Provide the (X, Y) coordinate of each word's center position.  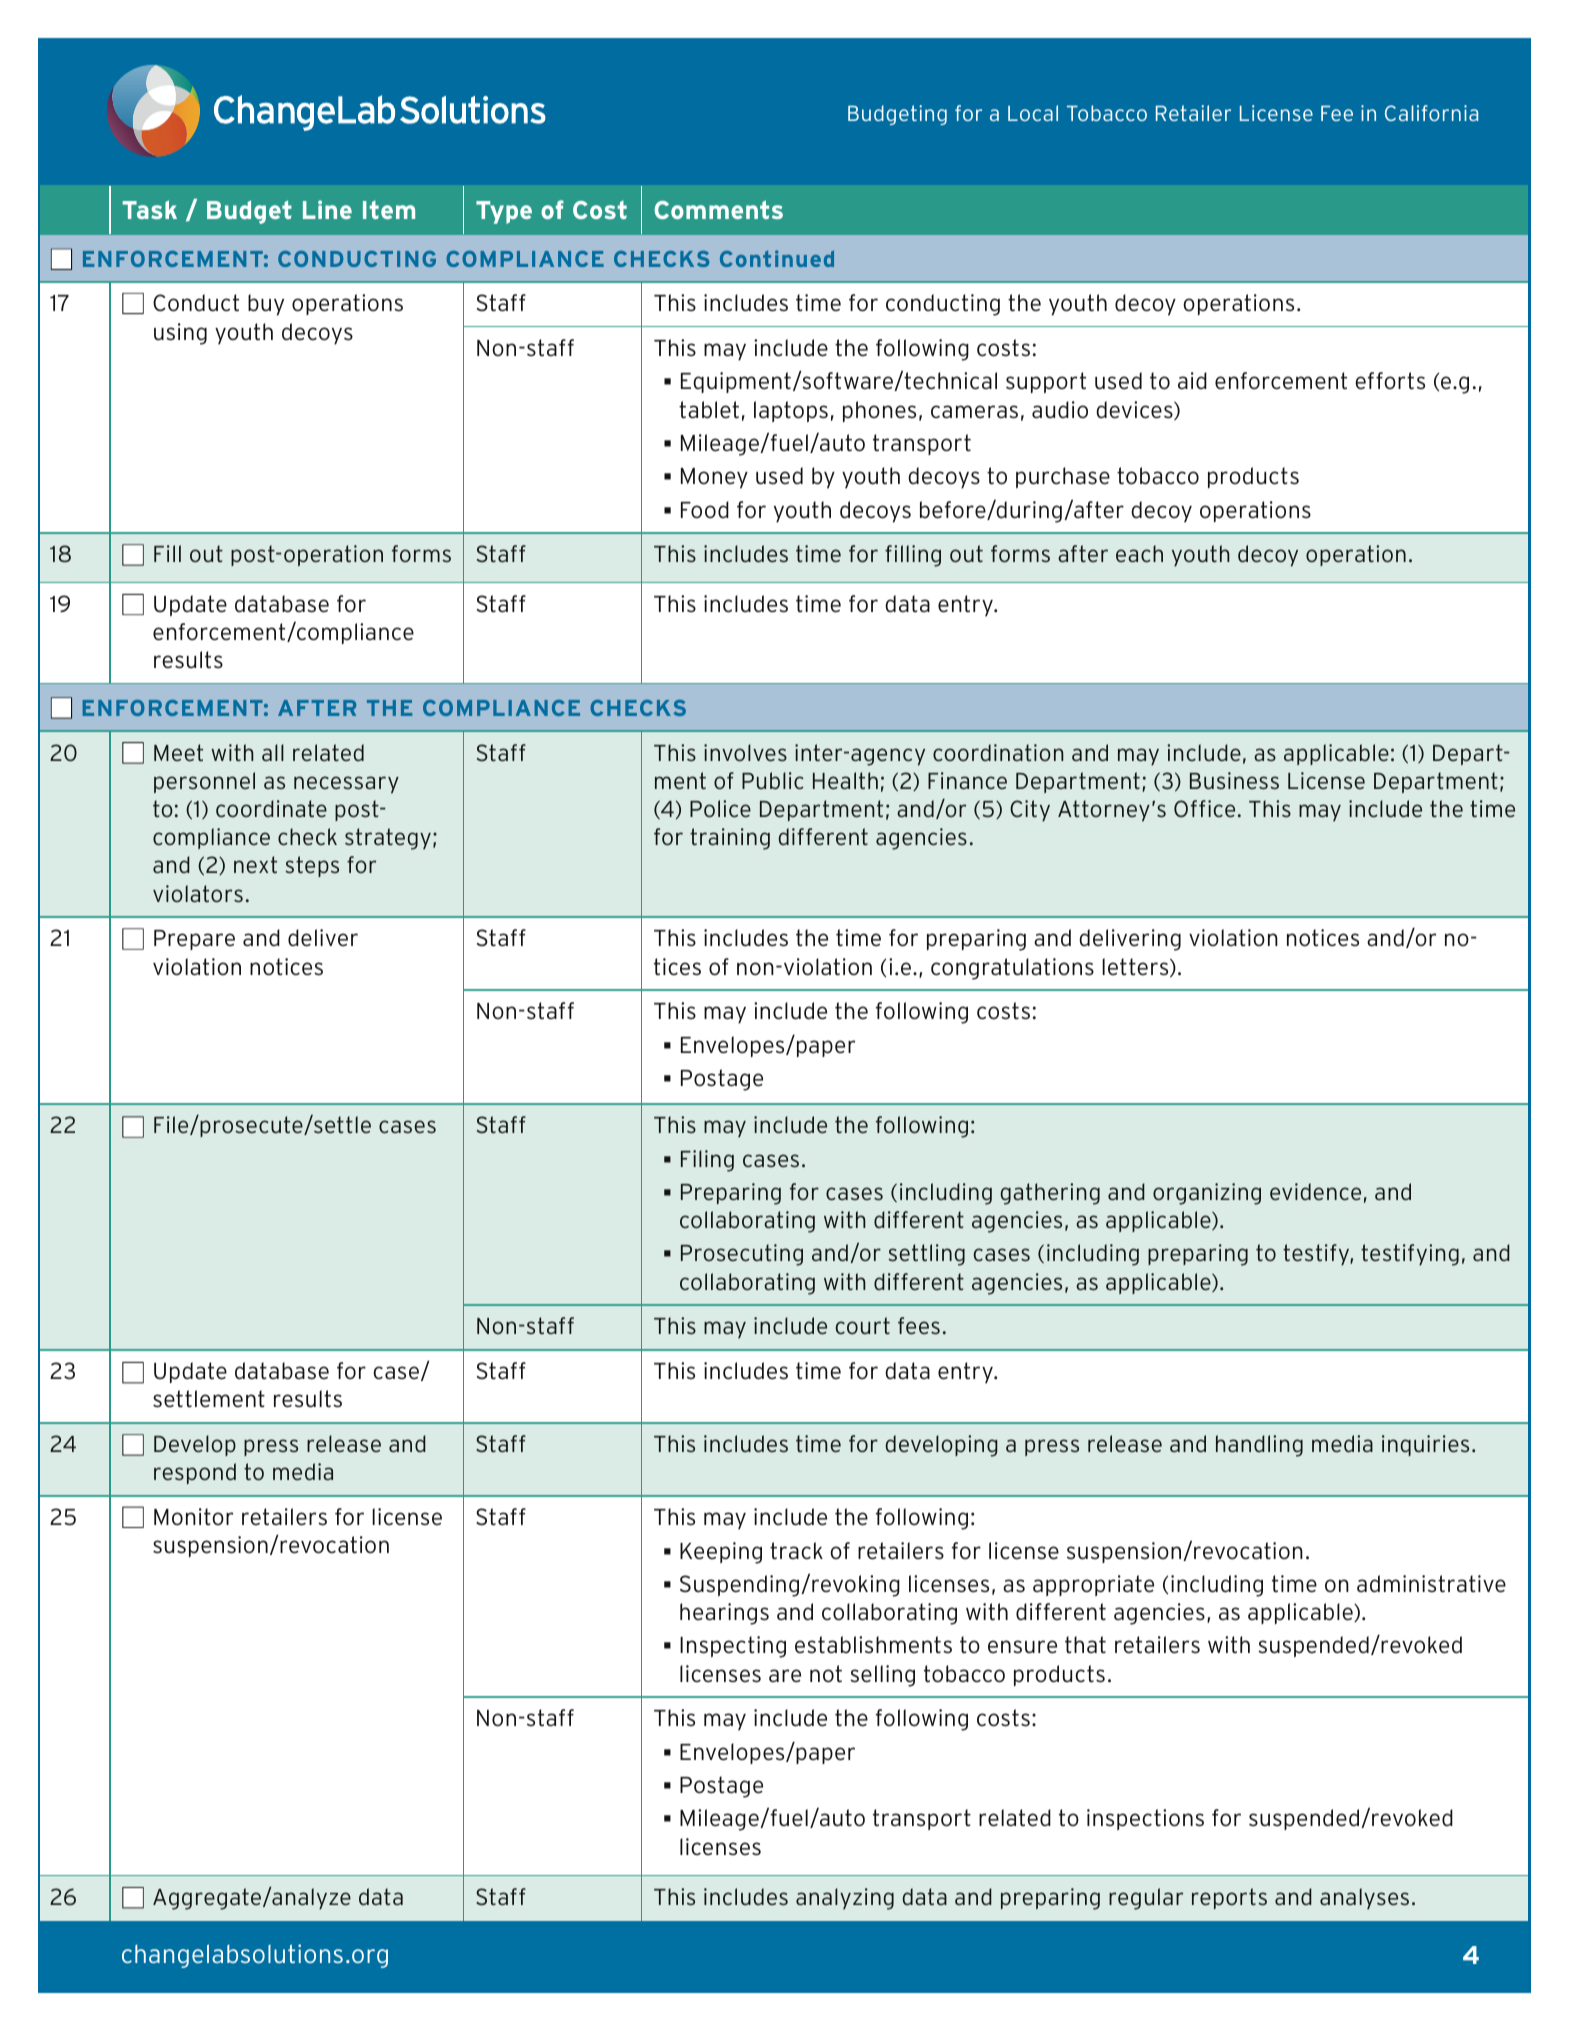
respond (195, 1473)
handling (1259, 1446)
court (863, 1325)
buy (266, 305)
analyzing (845, 1899)
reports (1229, 1898)
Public (773, 780)
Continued (777, 258)
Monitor (193, 1517)
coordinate (271, 809)
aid (1192, 381)
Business (1234, 780)
